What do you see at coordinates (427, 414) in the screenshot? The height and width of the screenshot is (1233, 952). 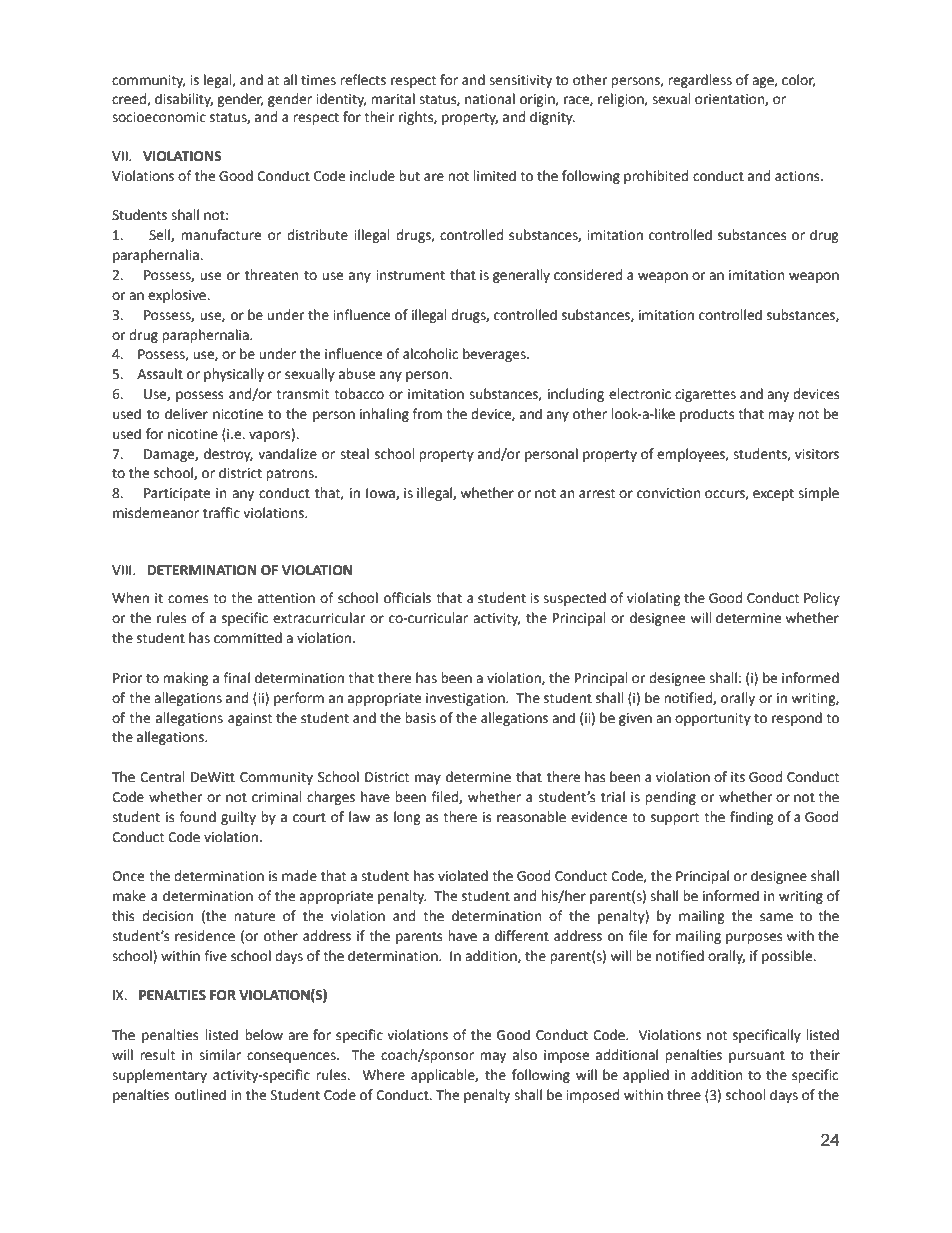 I see `from` at bounding box center [427, 414].
